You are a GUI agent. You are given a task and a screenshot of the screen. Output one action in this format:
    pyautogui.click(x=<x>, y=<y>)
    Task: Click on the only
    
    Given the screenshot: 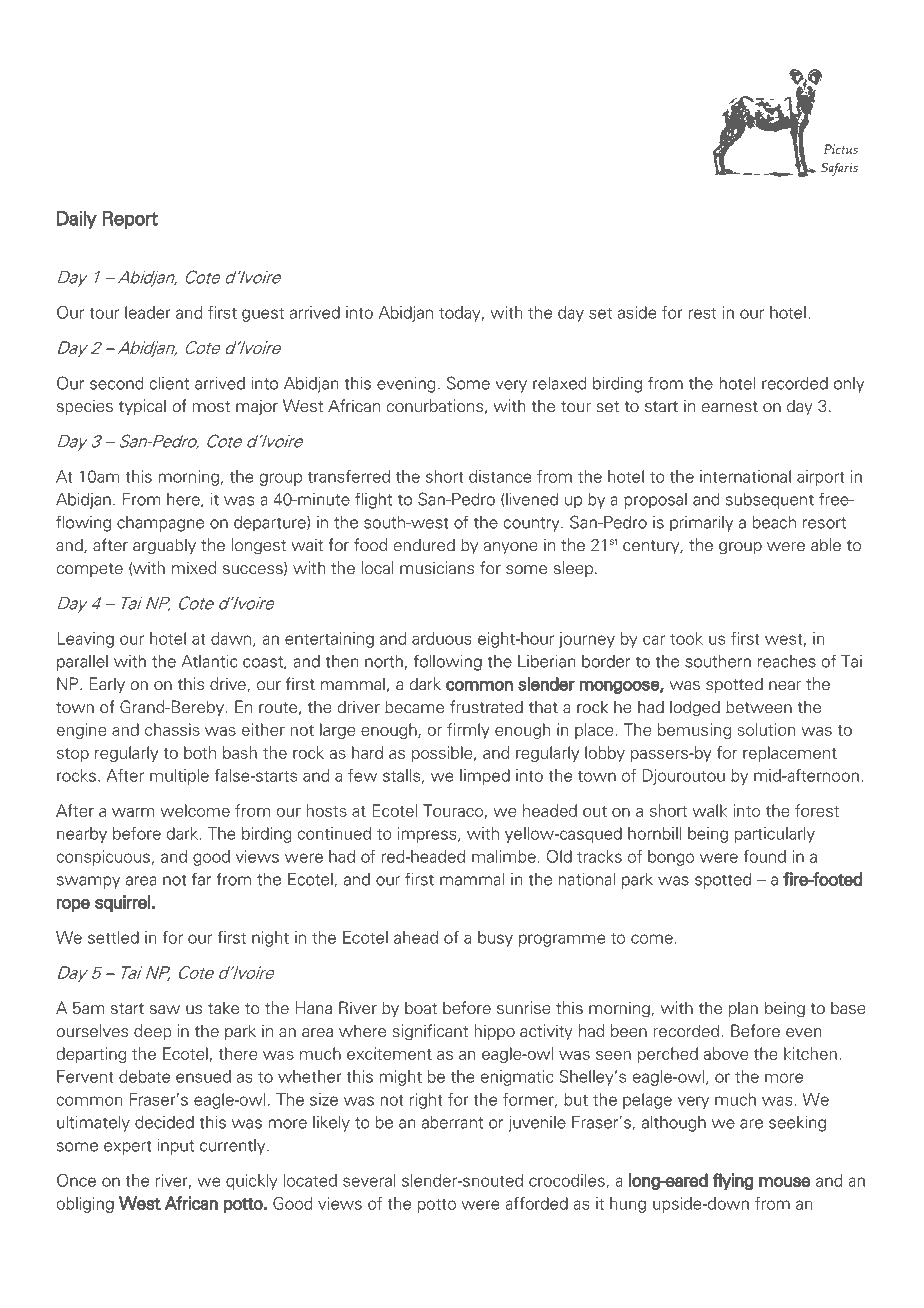 What is the action you would take?
    pyautogui.click(x=849, y=385)
